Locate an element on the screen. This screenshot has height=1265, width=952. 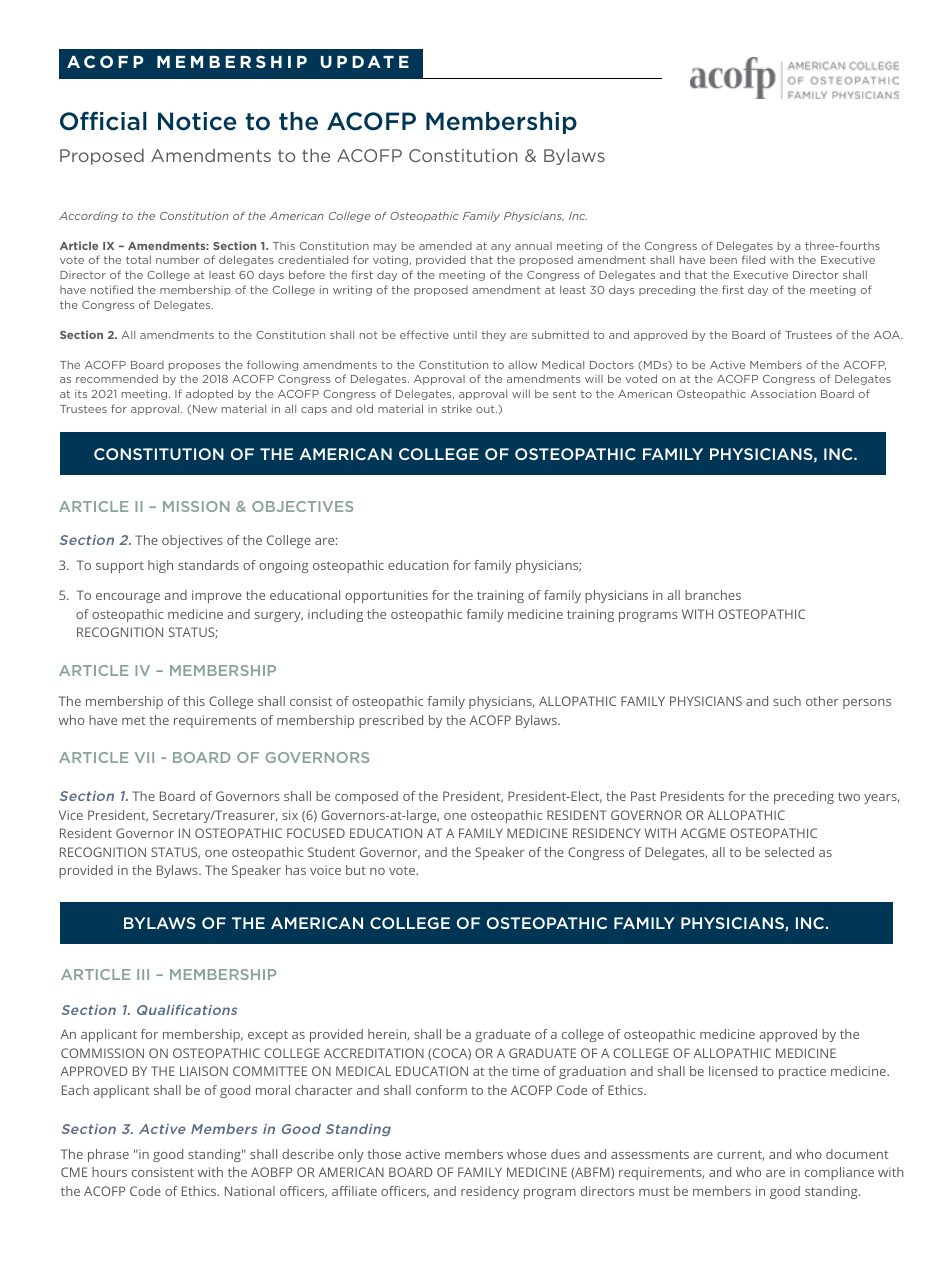
encourage is located at coordinates (128, 598).
